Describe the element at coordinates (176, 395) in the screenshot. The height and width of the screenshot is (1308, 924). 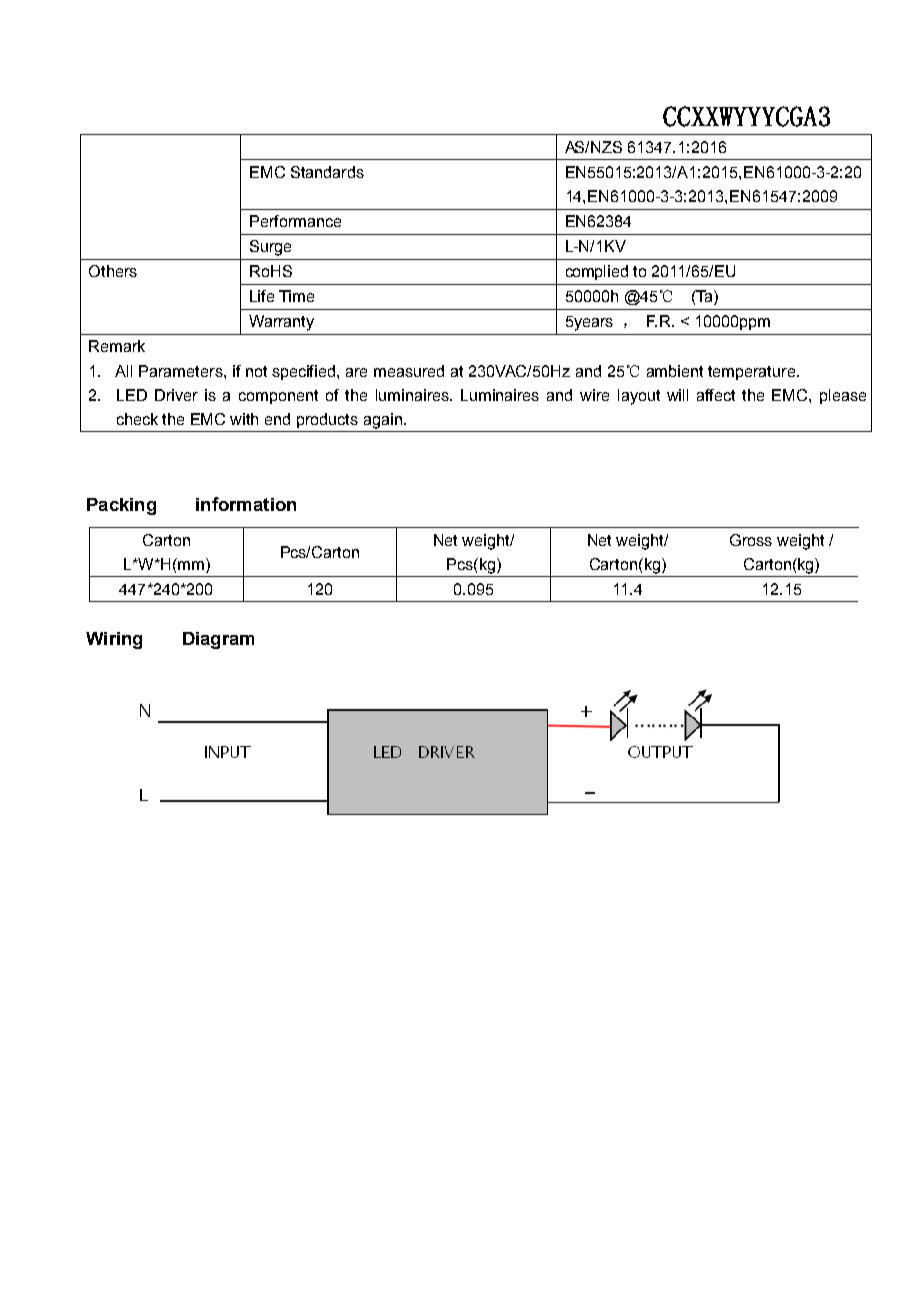
I see `Driver` at that location.
